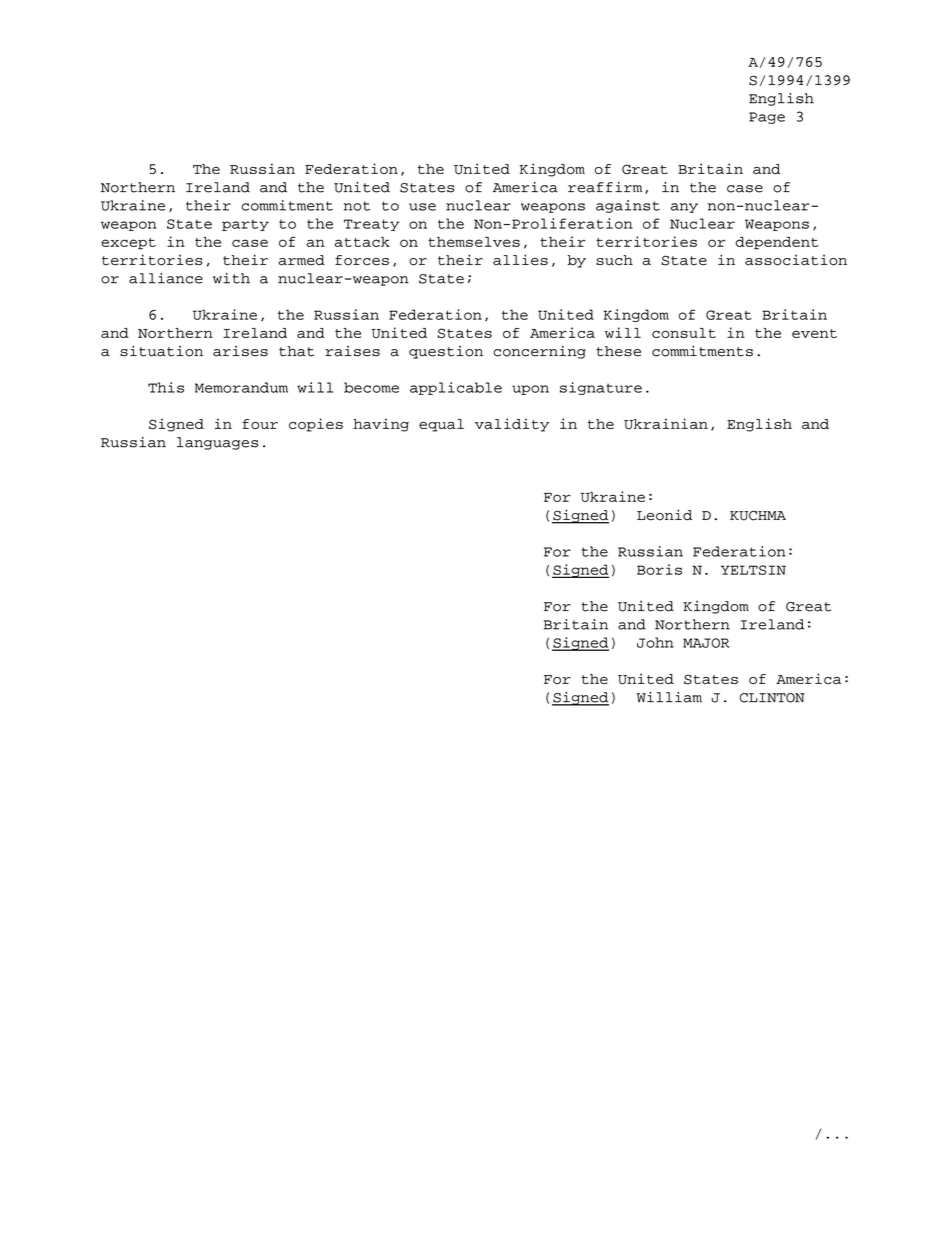  Describe the element at coordinates (767, 118) in the screenshot. I see `Page` at that location.
